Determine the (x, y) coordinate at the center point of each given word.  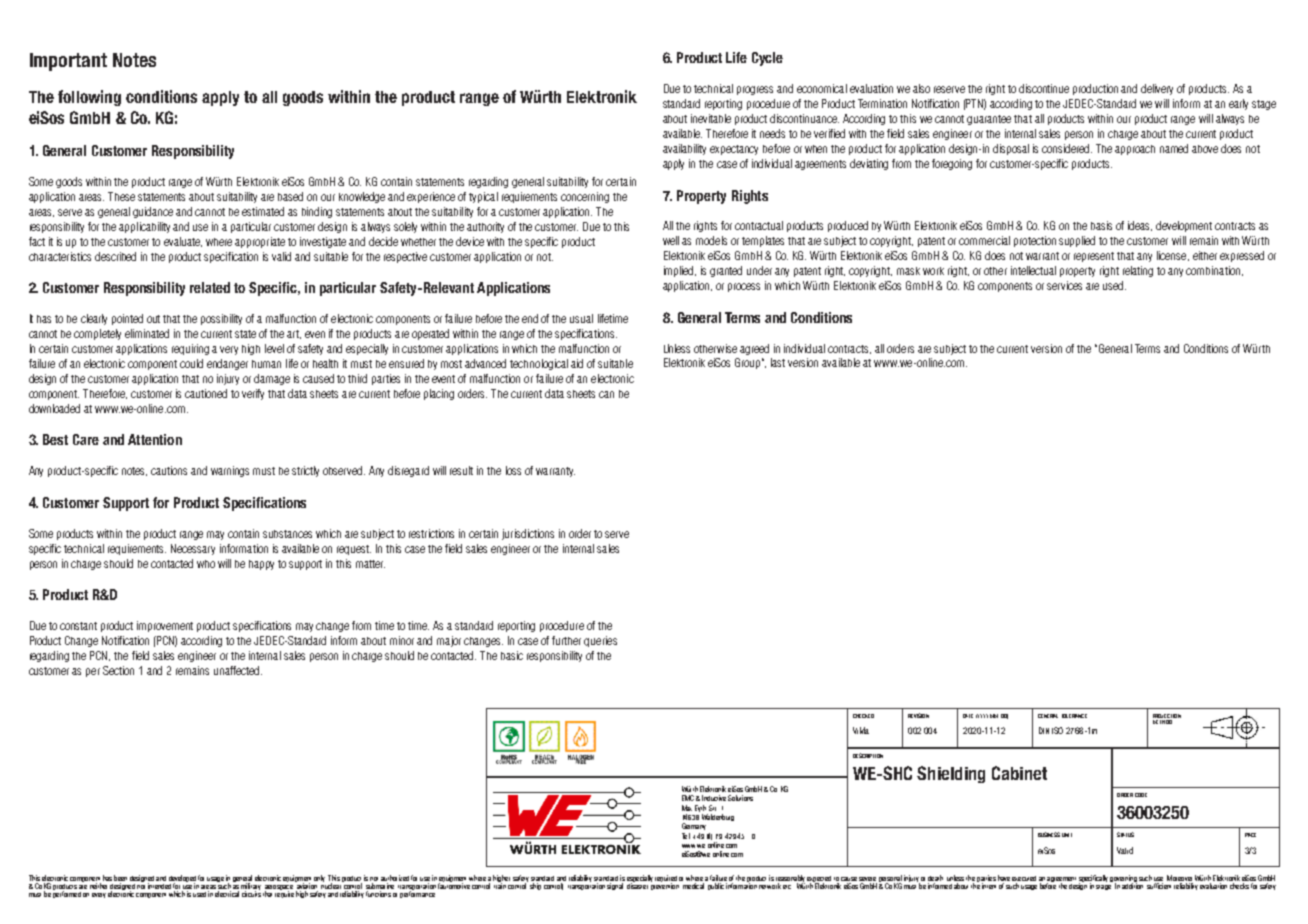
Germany (694, 826)
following (89, 98)
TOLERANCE (1074, 716)
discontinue (1044, 88)
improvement (165, 626)
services (1064, 285)
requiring (190, 349)
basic (512, 655)
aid (577, 363)
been (120, 879)
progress (755, 90)
